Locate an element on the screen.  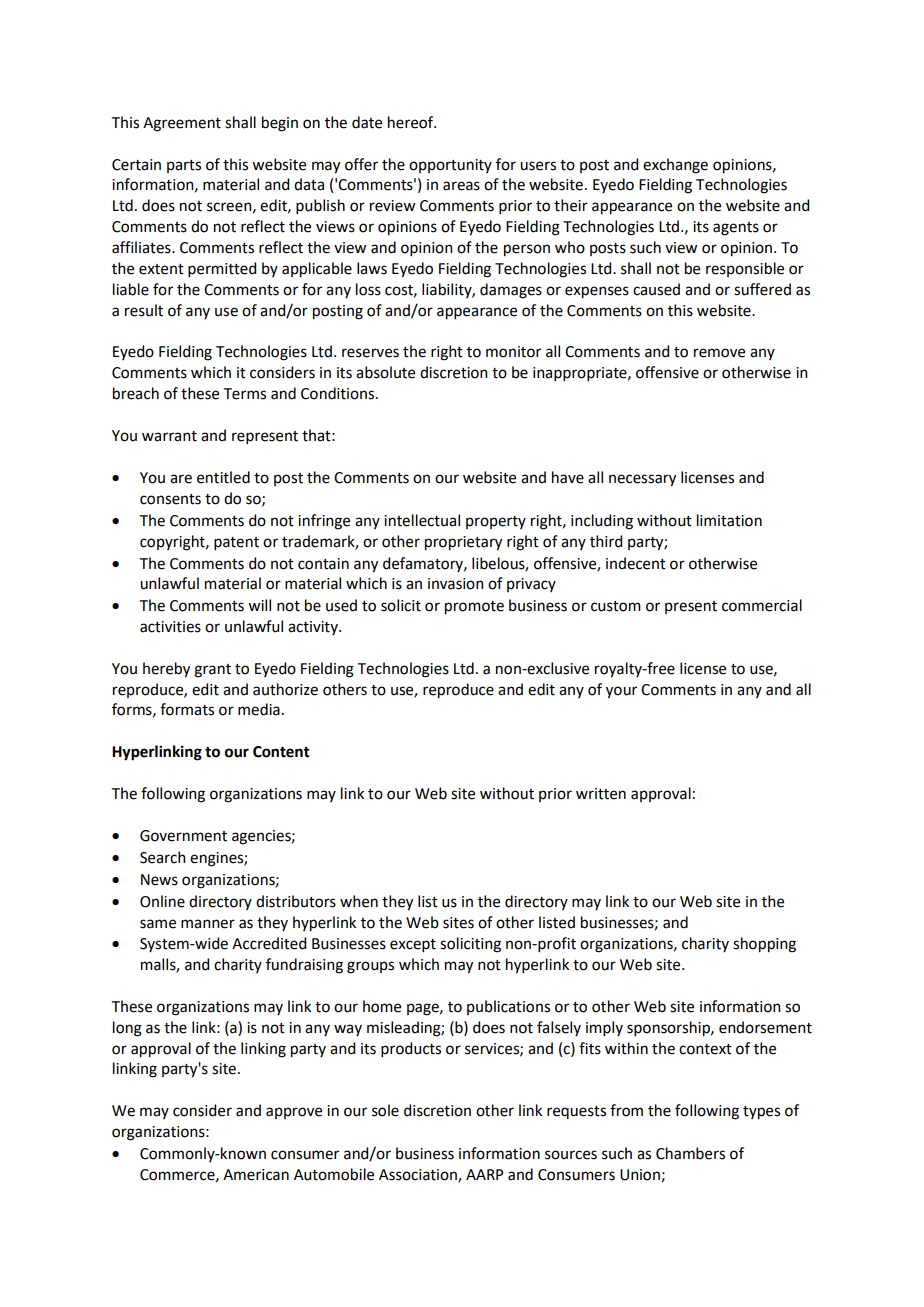
opportunity is located at coordinates (450, 166).
